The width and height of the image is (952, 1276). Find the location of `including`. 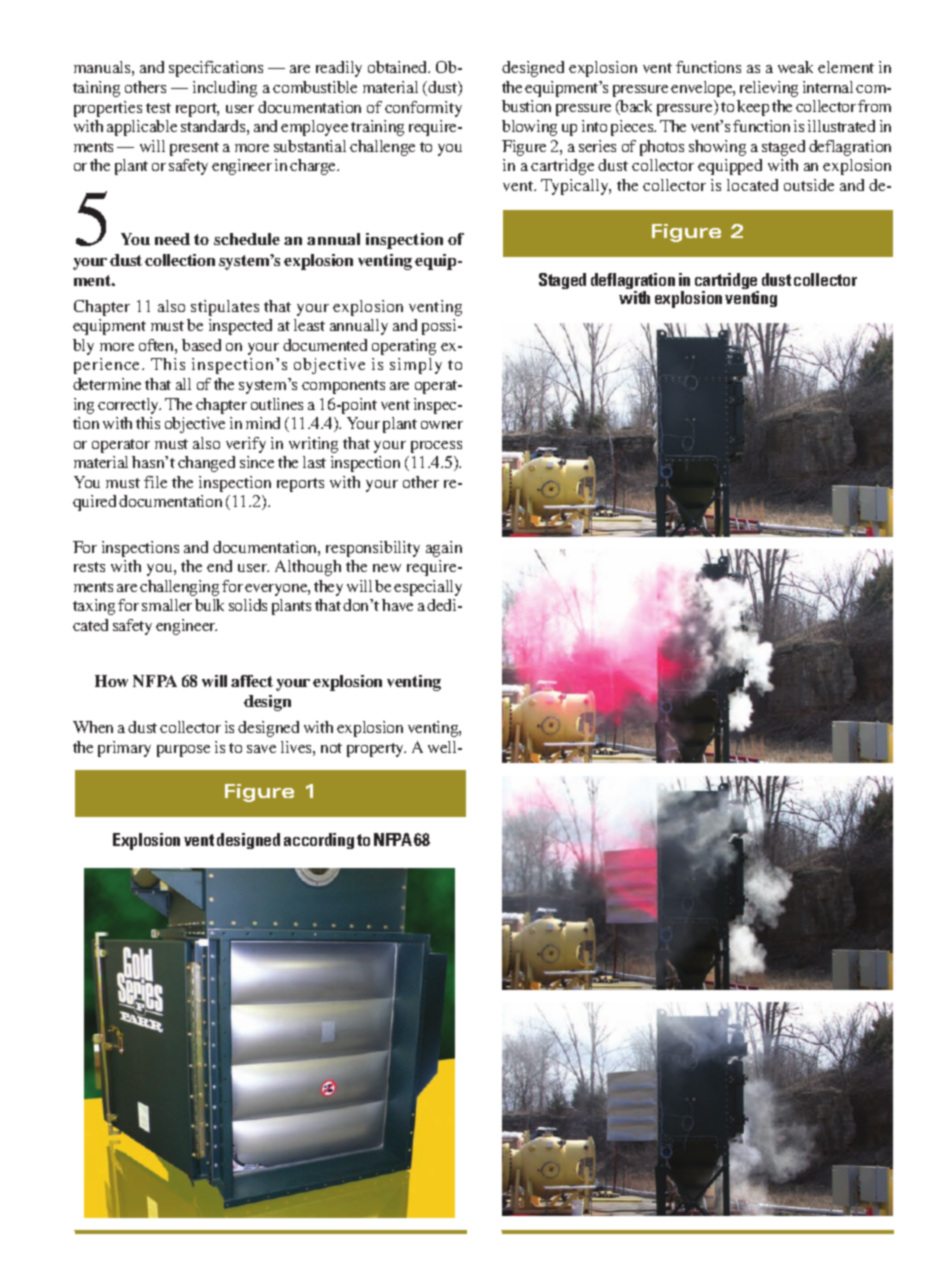

including is located at coordinates (225, 89).
